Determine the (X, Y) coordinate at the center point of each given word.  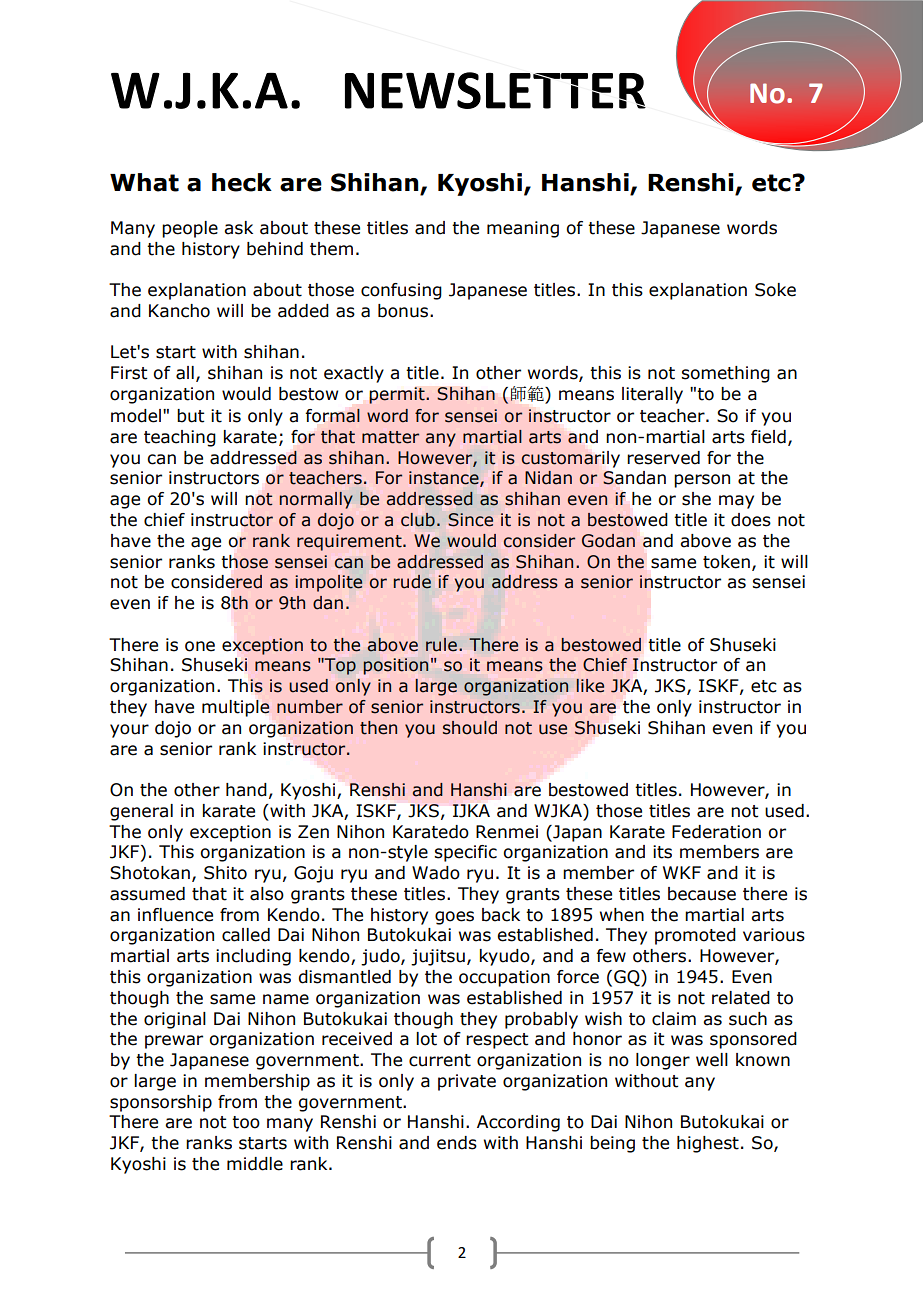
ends (457, 1143)
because (702, 894)
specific (465, 853)
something (725, 374)
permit (398, 395)
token (726, 562)
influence (175, 915)
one (200, 646)
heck (242, 182)
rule (441, 645)
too (246, 1122)
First (129, 373)
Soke (775, 290)
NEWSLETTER (495, 90)
